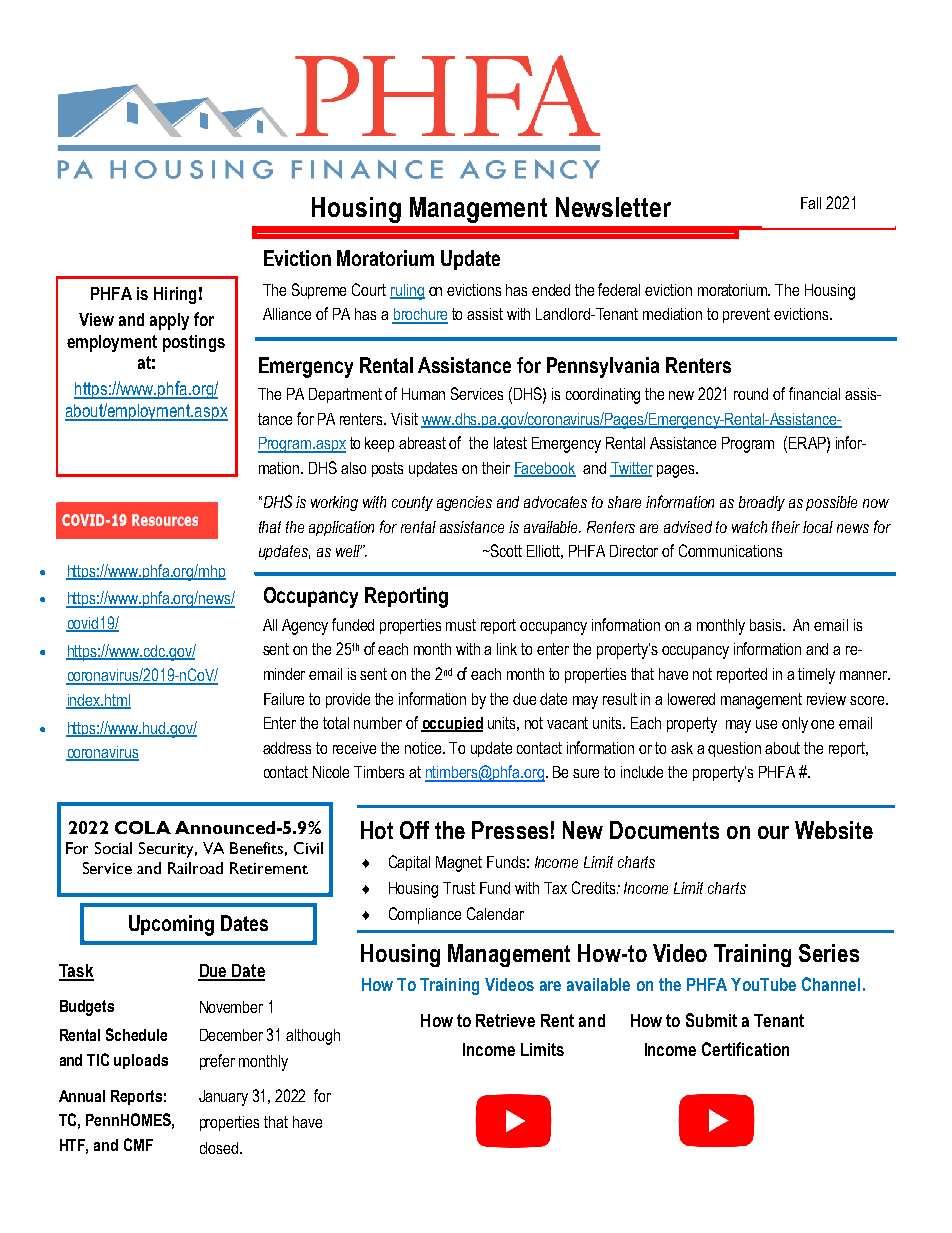 The width and height of the screenshot is (952, 1233). I want to click on Fall, so click(811, 203).
